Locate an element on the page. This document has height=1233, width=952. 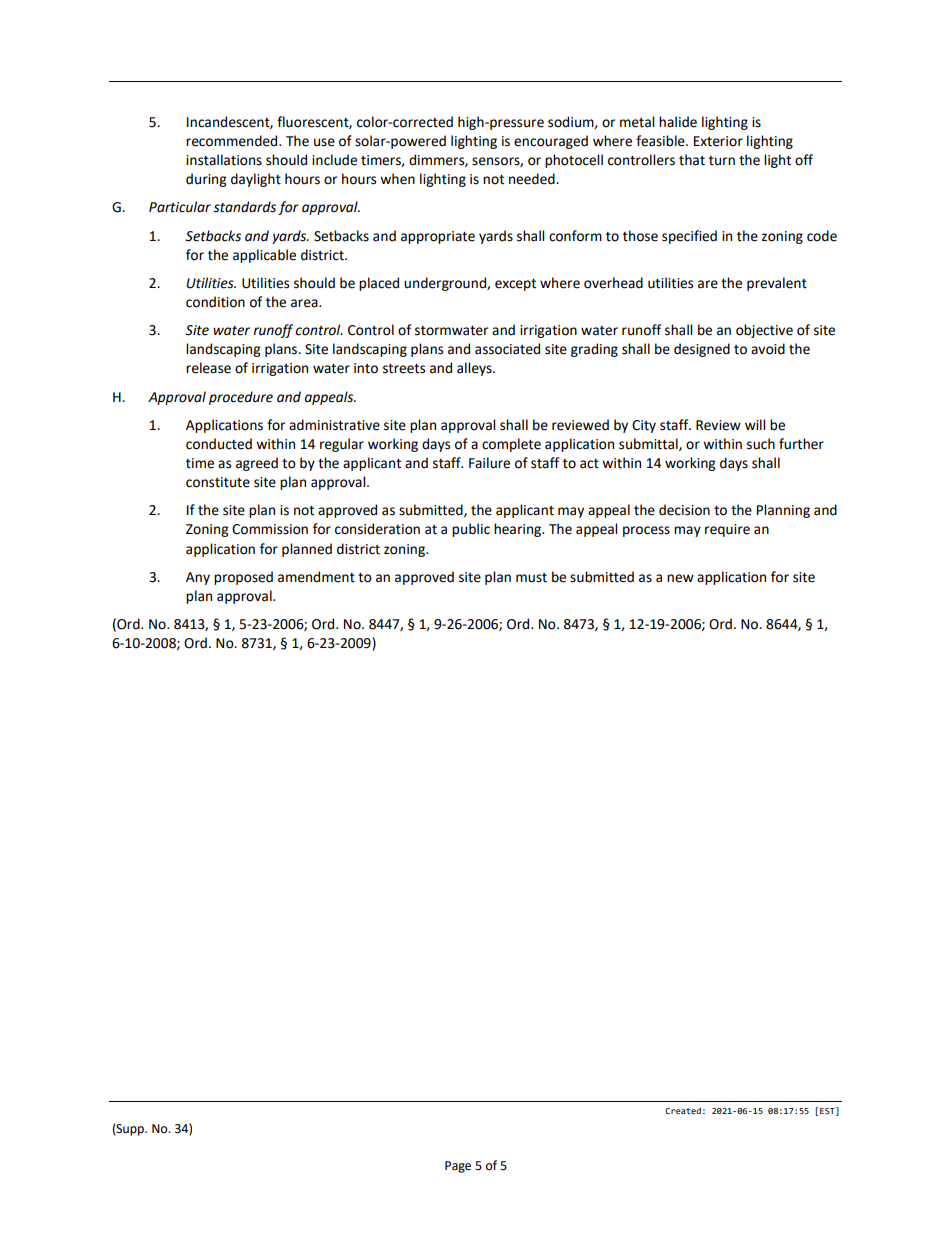
needed is located at coordinates (533, 179).
